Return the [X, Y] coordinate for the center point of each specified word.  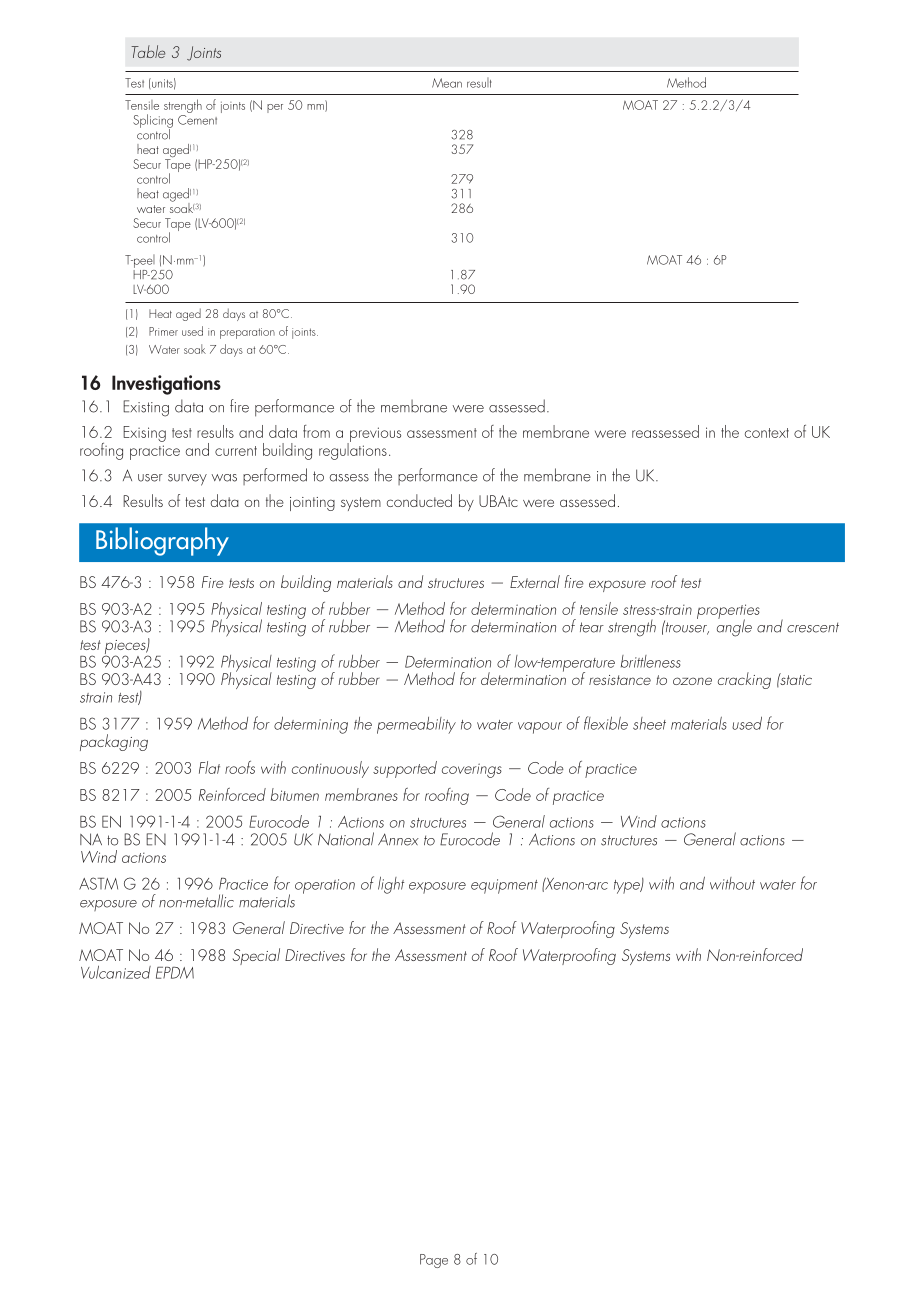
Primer [163, 331]
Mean [447, 83]
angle [734, 627]
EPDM [175, 973]
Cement [197, 120]
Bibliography [162, 541]
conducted [419, 500]
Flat [209, 767]
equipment [504, 886]
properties [728, 612]
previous [374, 435]
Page [434, 1261]
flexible [606, 723]
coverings [472, 770]
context [767, 433]
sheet [649, 723]
